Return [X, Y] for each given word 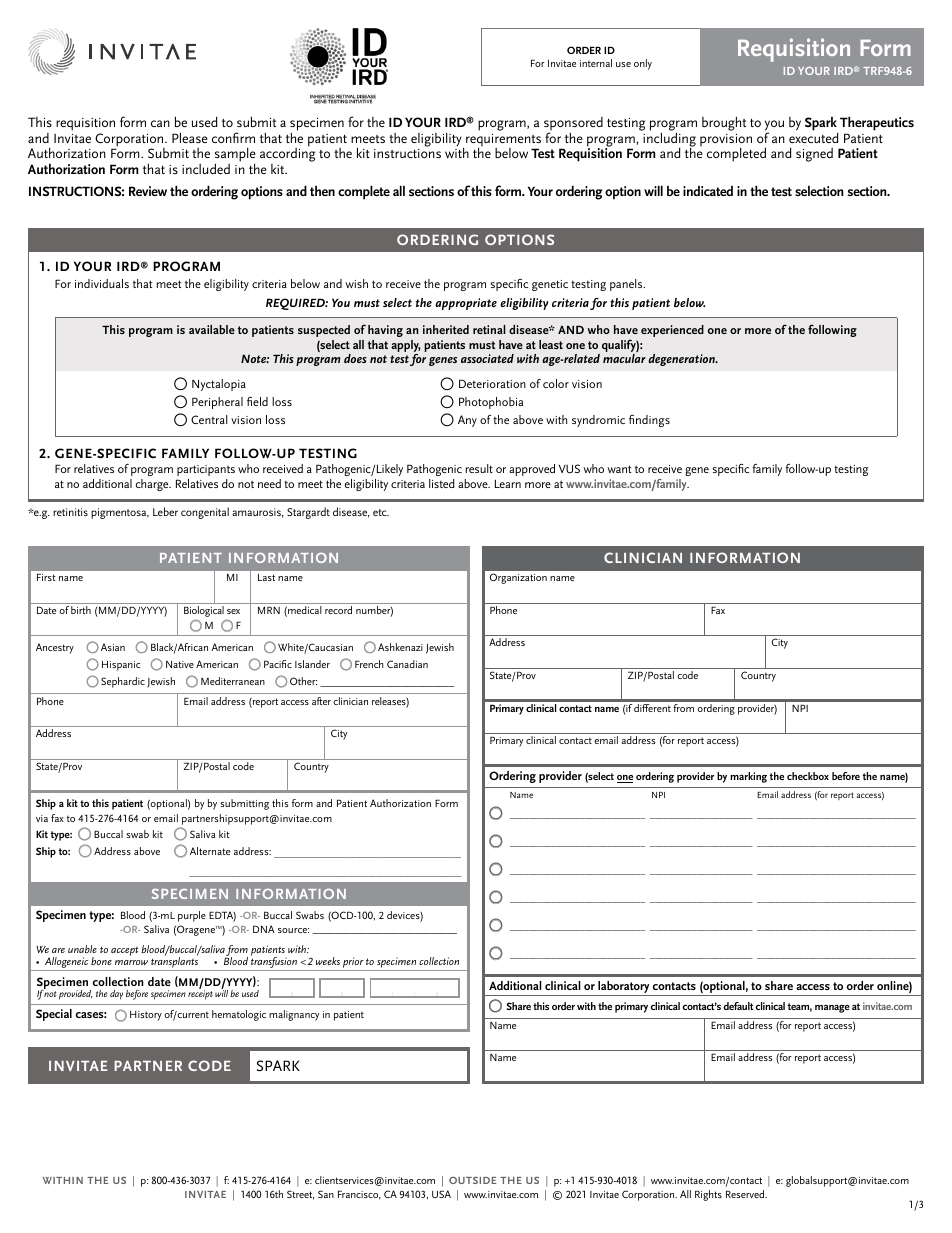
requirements [503, 141]
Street [300, 1195]
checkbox [808, 776]
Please [190, 137]
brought [724, 123]
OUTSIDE [472, 1180]
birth [81, 610]
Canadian [407, 664]
